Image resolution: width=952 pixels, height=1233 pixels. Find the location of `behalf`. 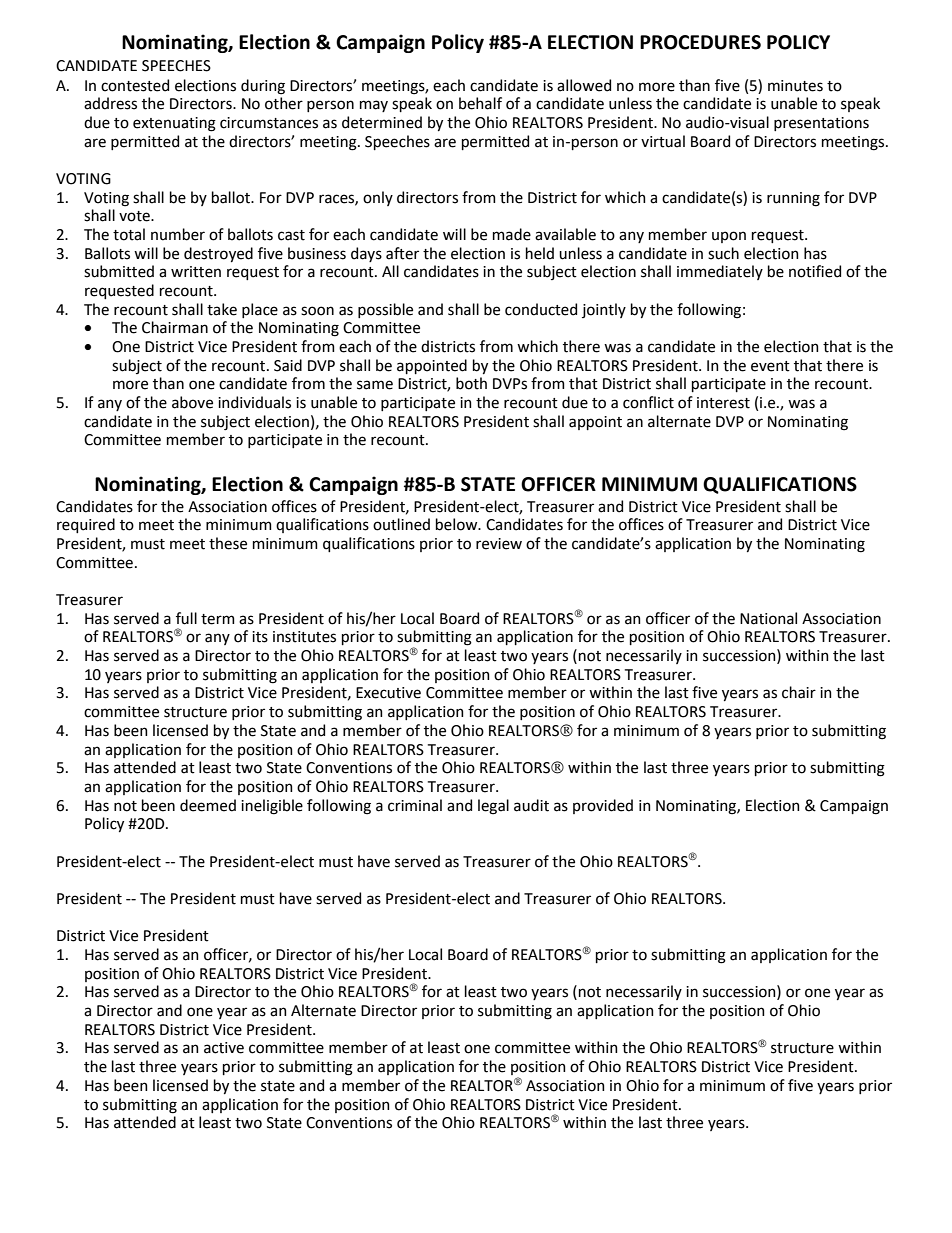

behalf is located at coordinates (480, 103).
